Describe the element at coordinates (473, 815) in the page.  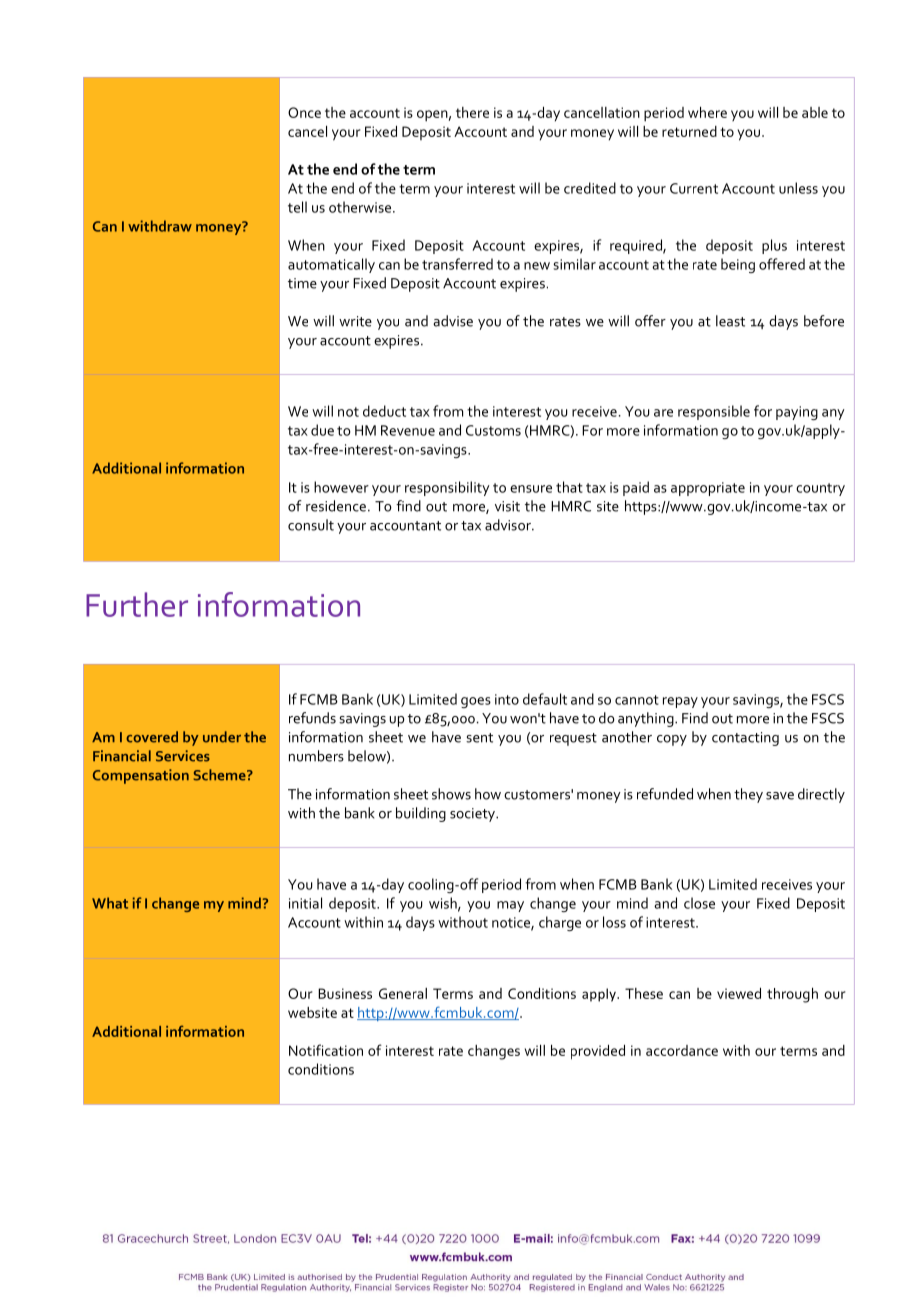
I see `society` at that location.
